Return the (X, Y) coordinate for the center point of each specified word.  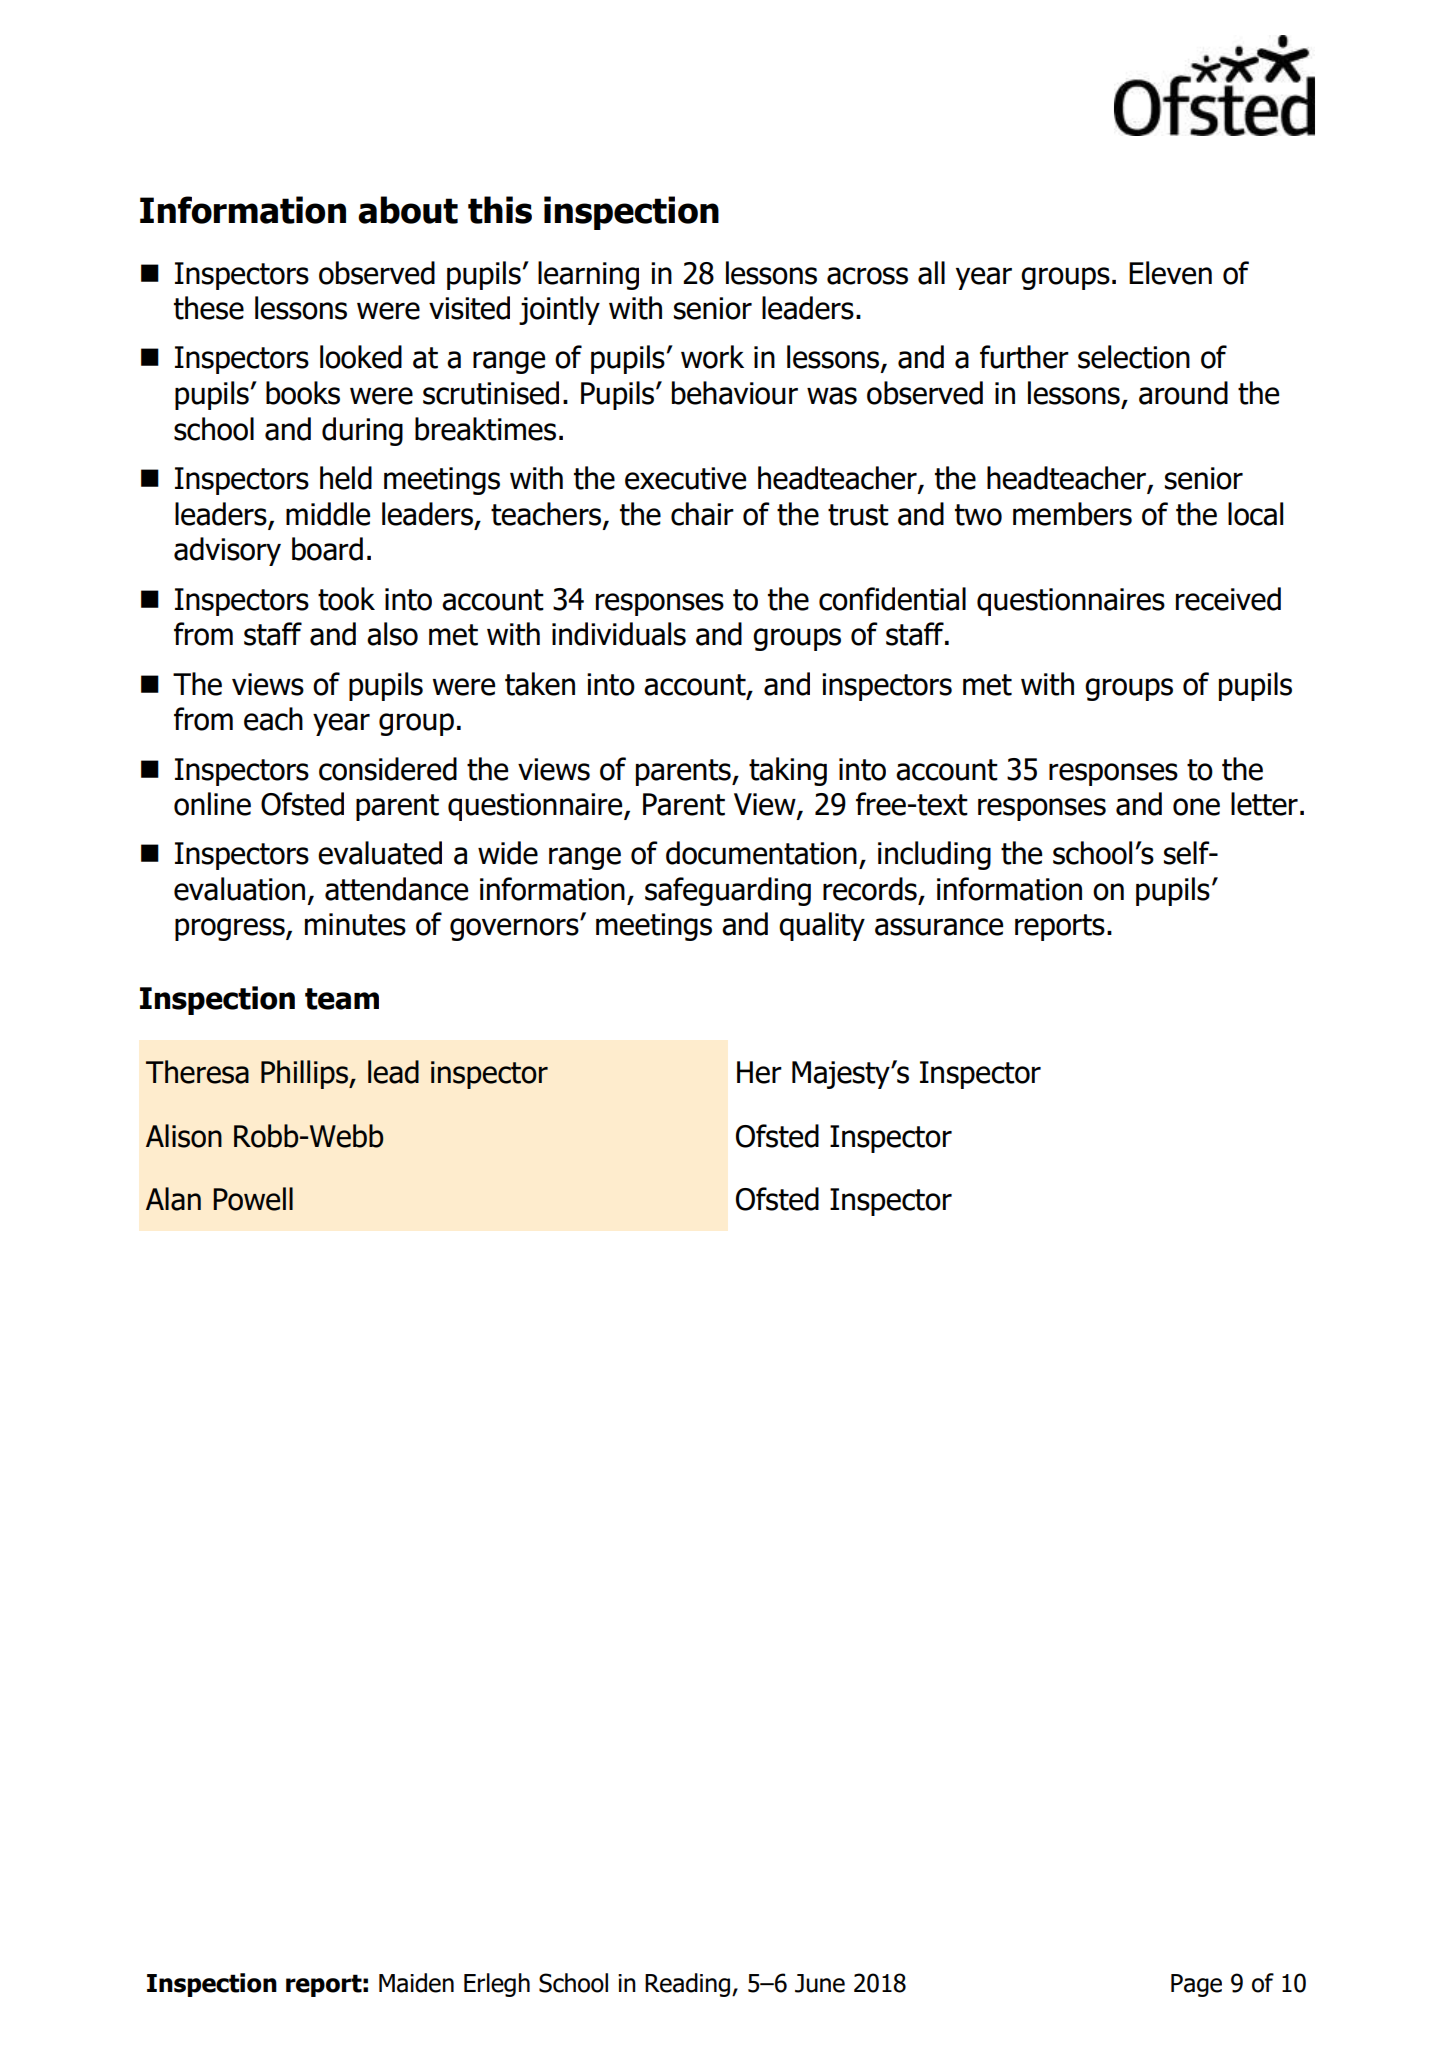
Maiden (416, 1983)
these (209, 308)
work (712, 357)
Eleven (1170, 273)
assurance (939, 927)
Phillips (305, 1074)
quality (822, 926)
